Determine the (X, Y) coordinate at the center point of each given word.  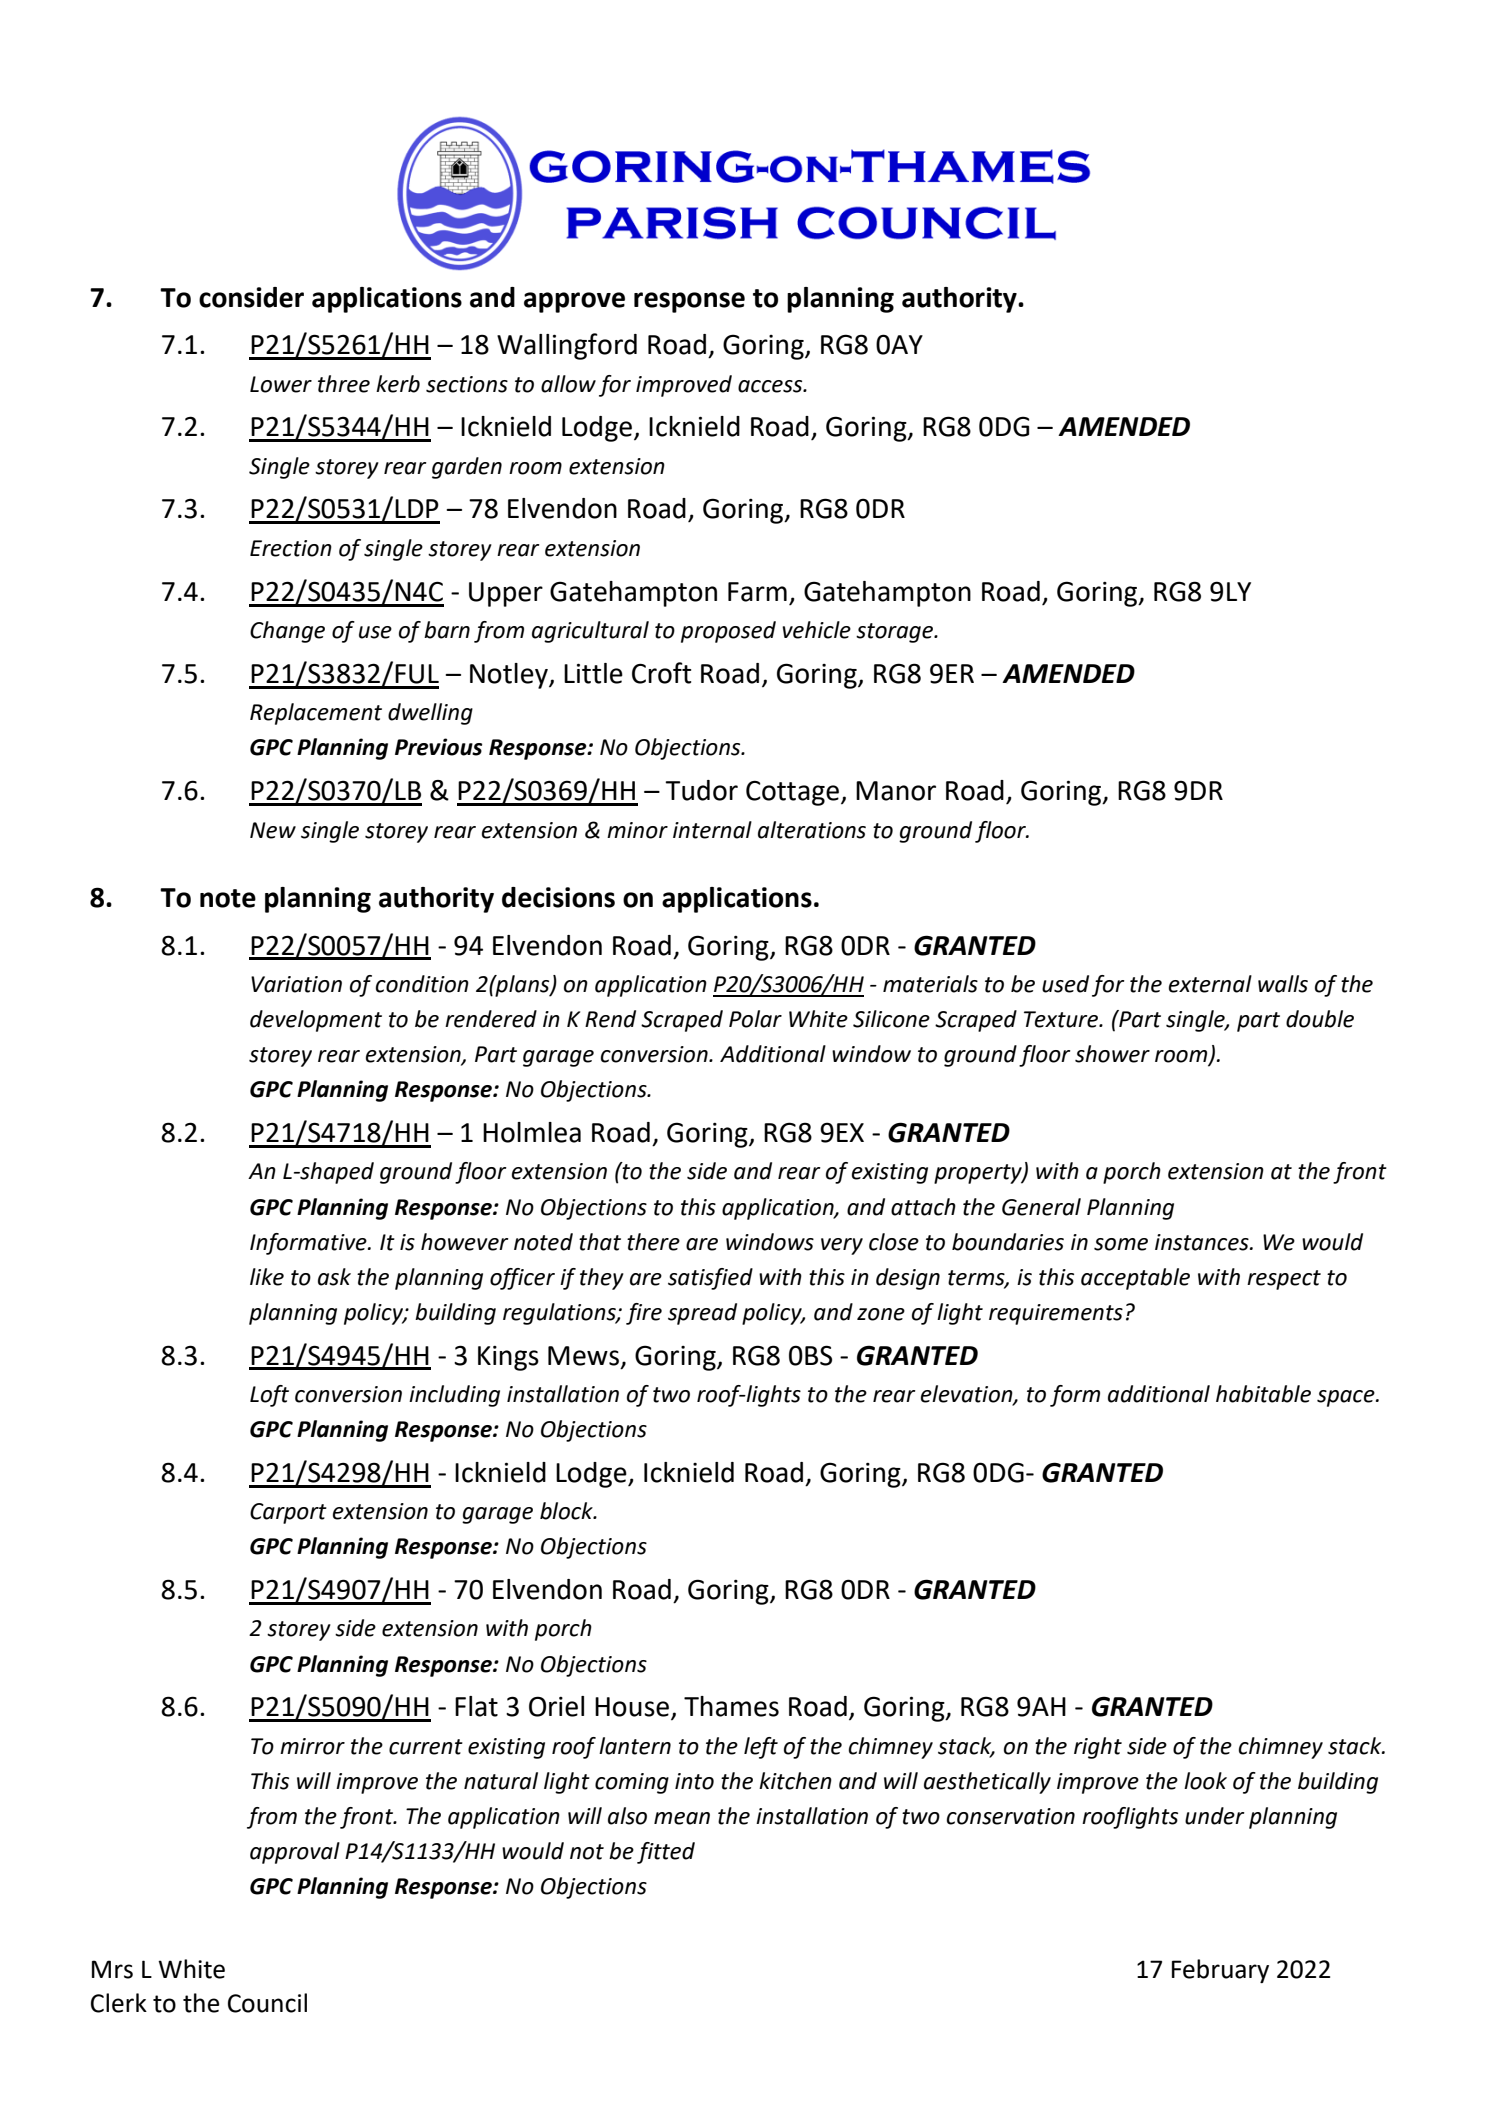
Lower (281, 384)
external (1210, 984)
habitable (1263, 1394)
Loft (269, 1396)
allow (568, 384)
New (273, 830)
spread (702, 1314)
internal (712, 830)
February (1220, 1971)
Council (267, 2003)
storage (895, 633)
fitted (666, 1853)
